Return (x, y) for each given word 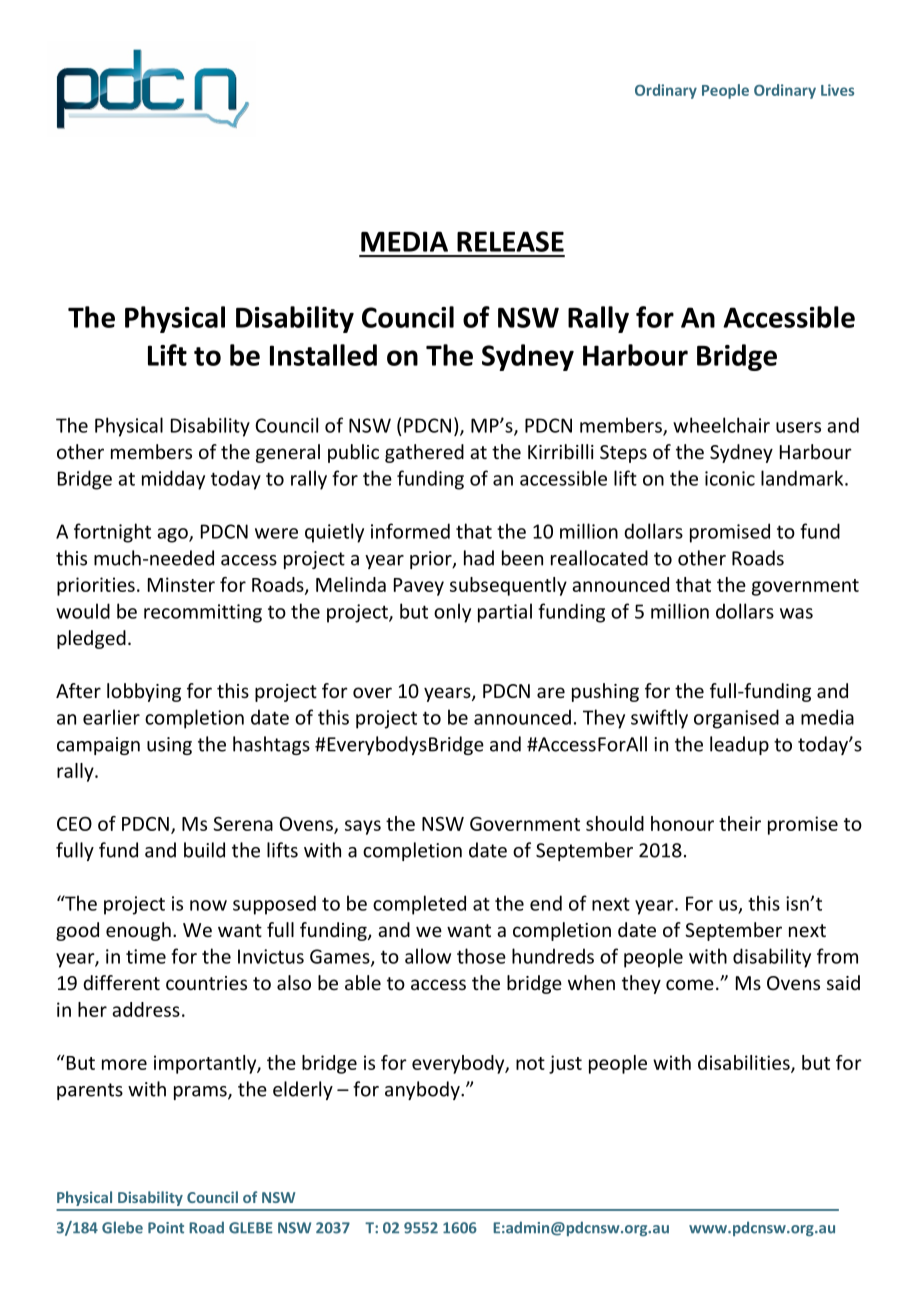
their (740, 823)
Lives (837, 90)
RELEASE (510, 241)
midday (173, 480)
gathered (424, 453)
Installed (323, 355)
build (204, 850)
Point (166, 1228)
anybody (423, 1090)
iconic (730, 478)
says (363, 827)
